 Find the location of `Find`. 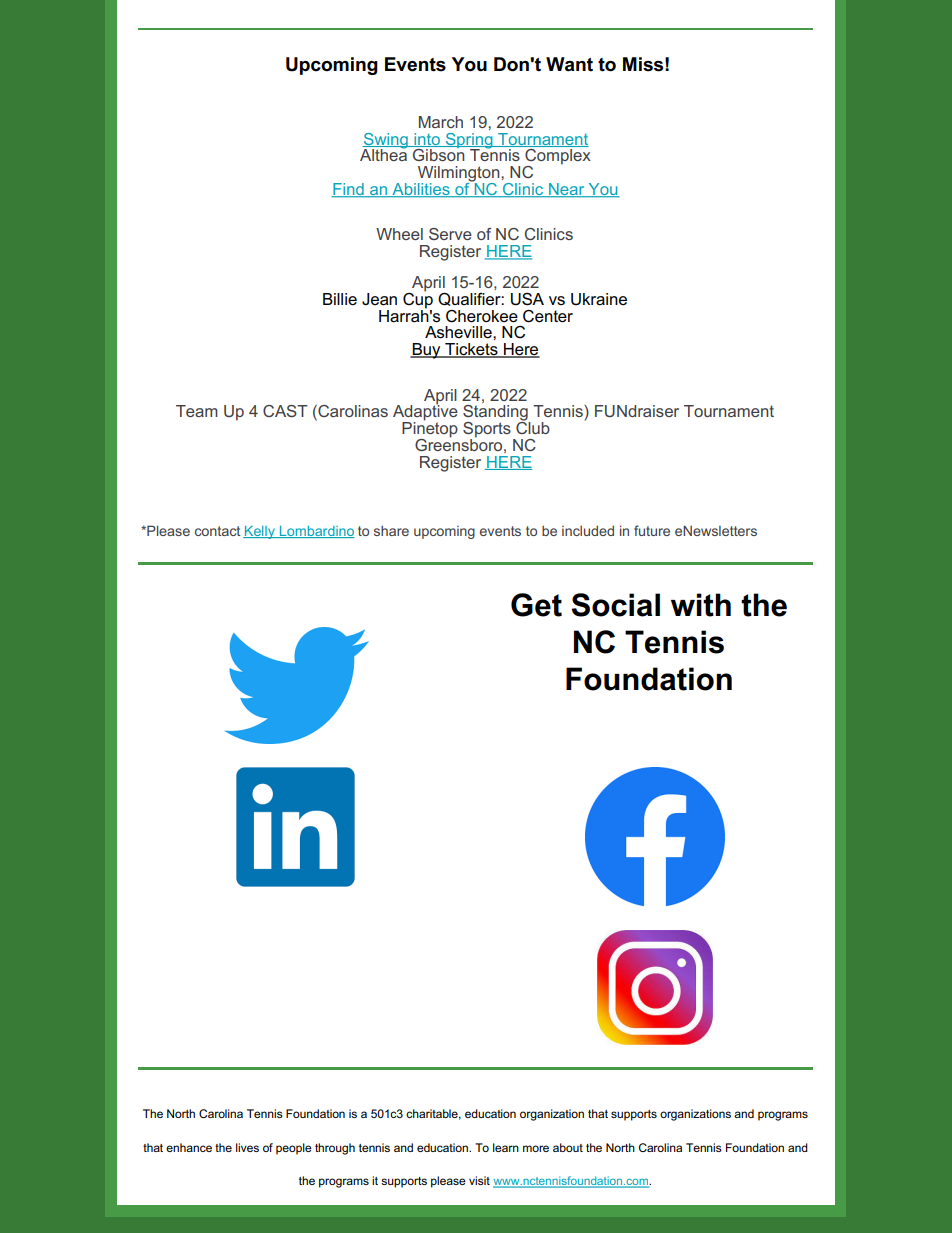

Find is located at coordinates (349, 190).
